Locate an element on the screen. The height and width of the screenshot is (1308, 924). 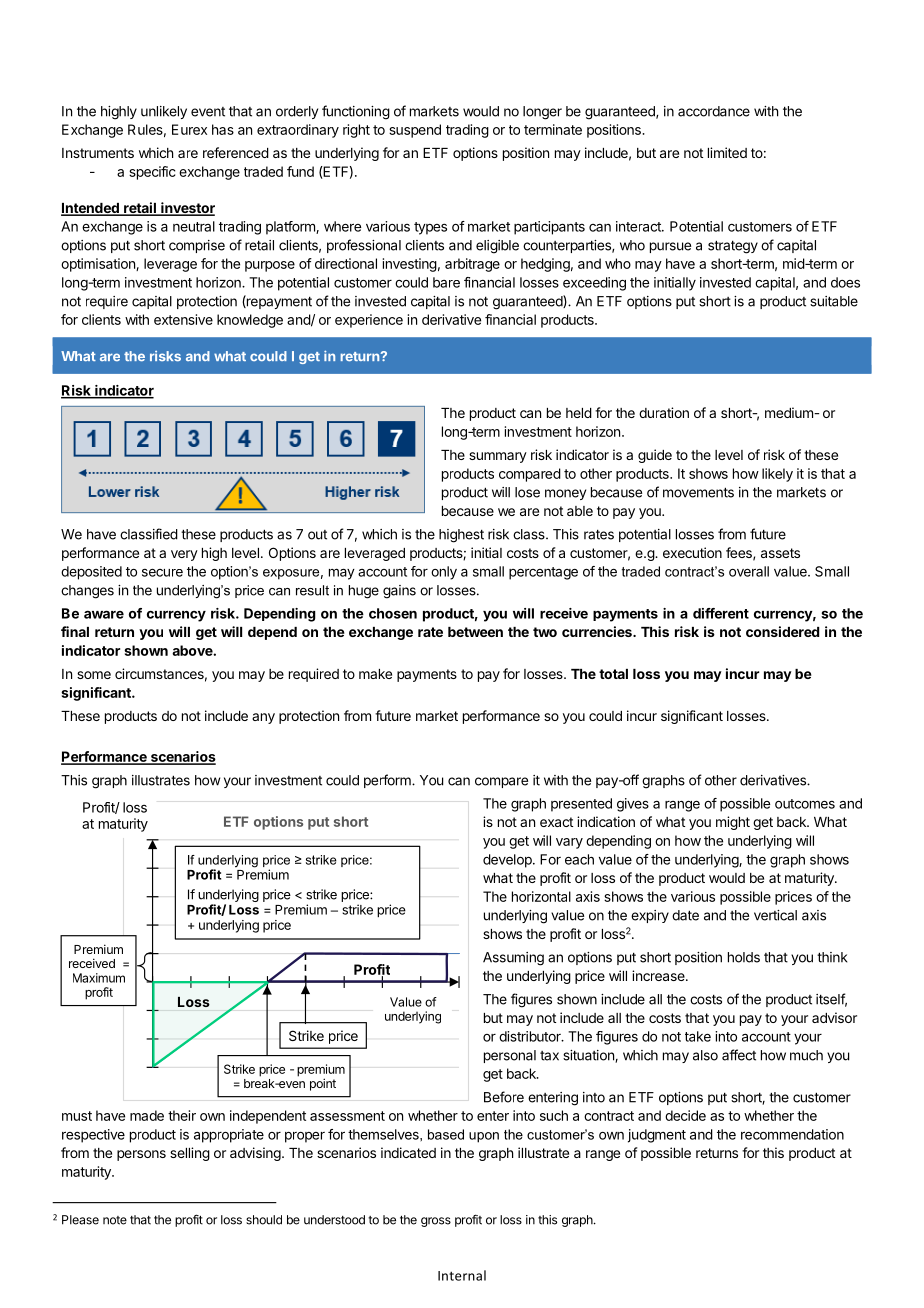
considered is located at coordinates (782, 631).
